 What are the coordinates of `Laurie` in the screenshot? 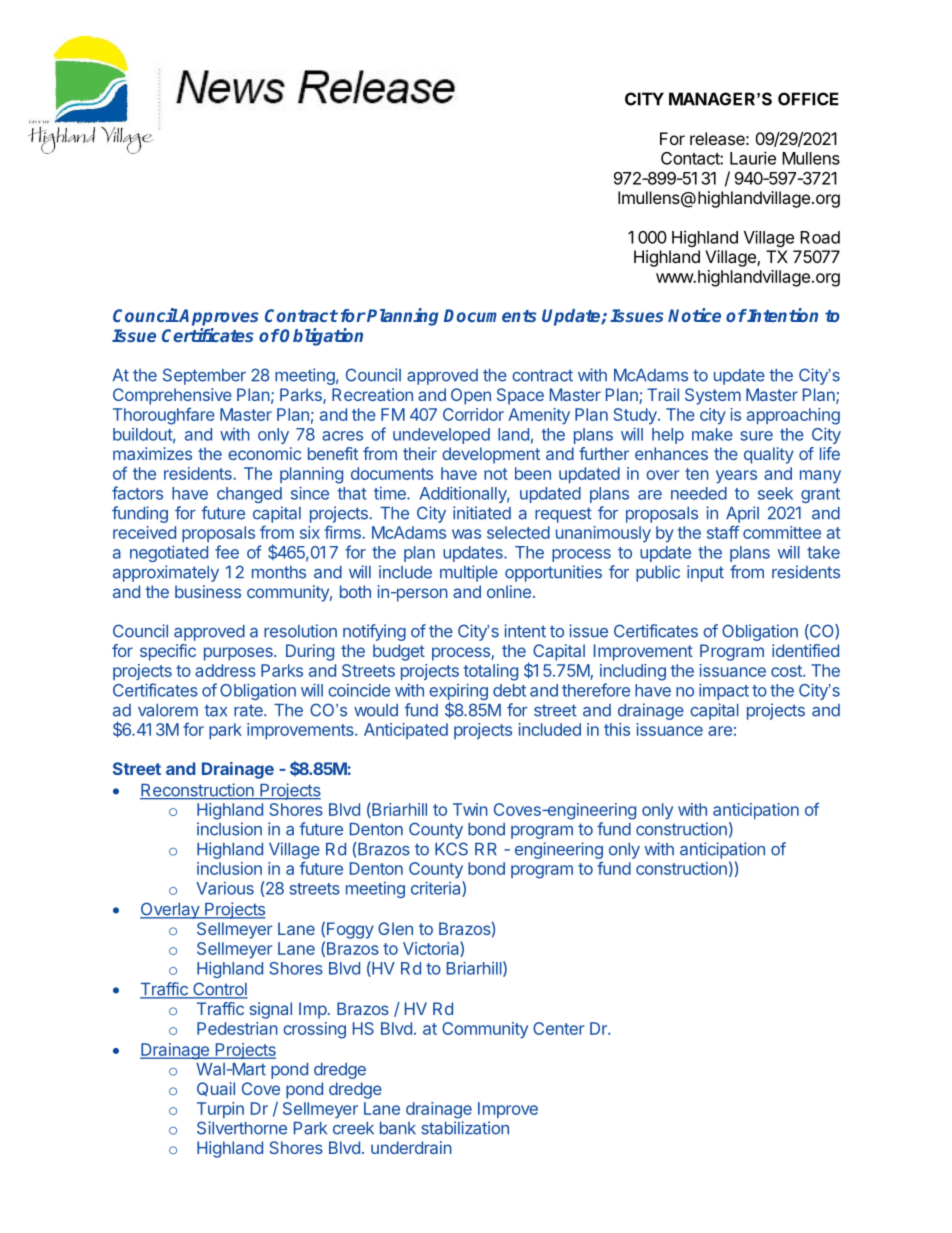 It's located at (753, 158).
